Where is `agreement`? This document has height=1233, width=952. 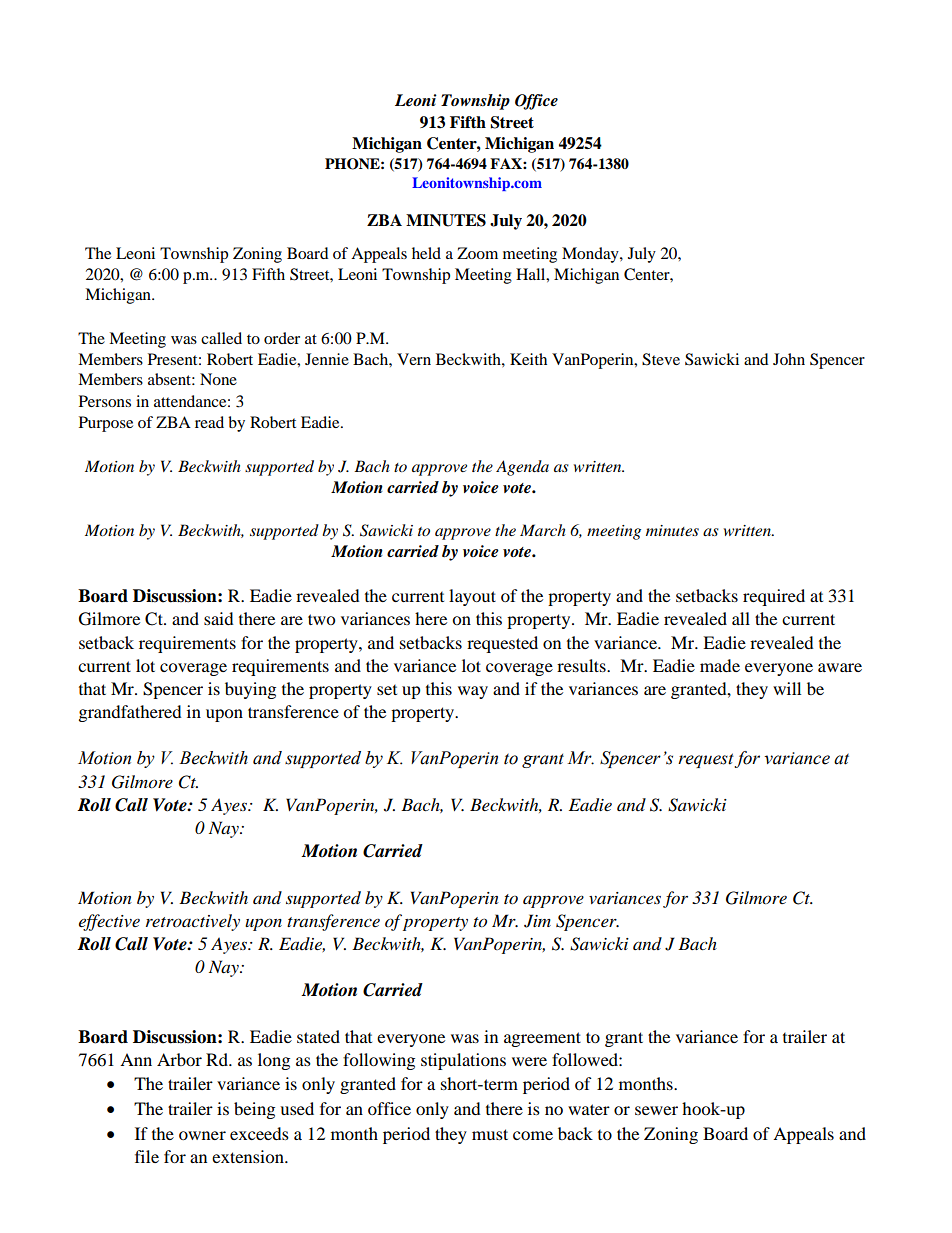
agreement is located at coordinates (542, 1039).
